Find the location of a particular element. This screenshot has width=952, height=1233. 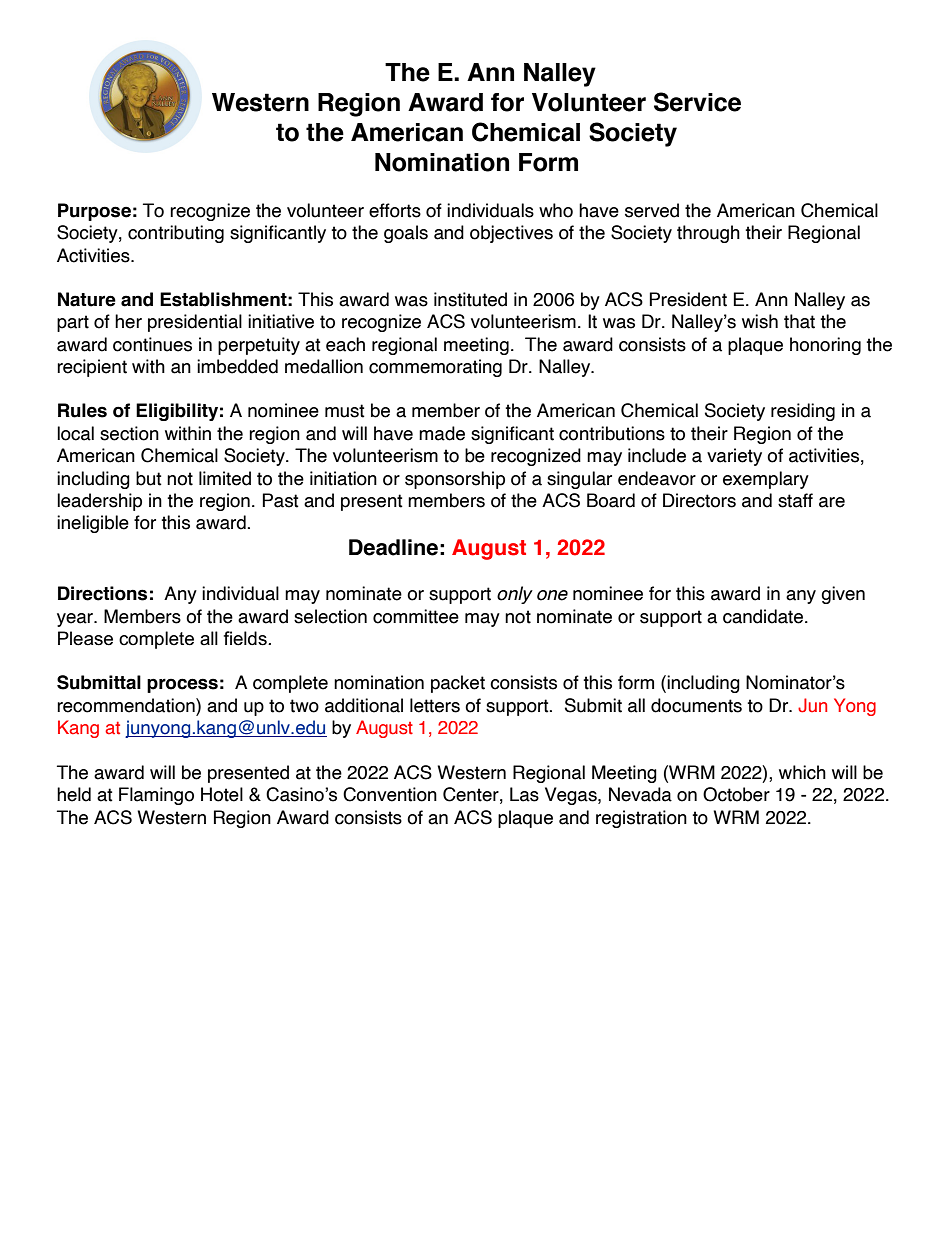

Hotel is located at coordinates (222, 794).
